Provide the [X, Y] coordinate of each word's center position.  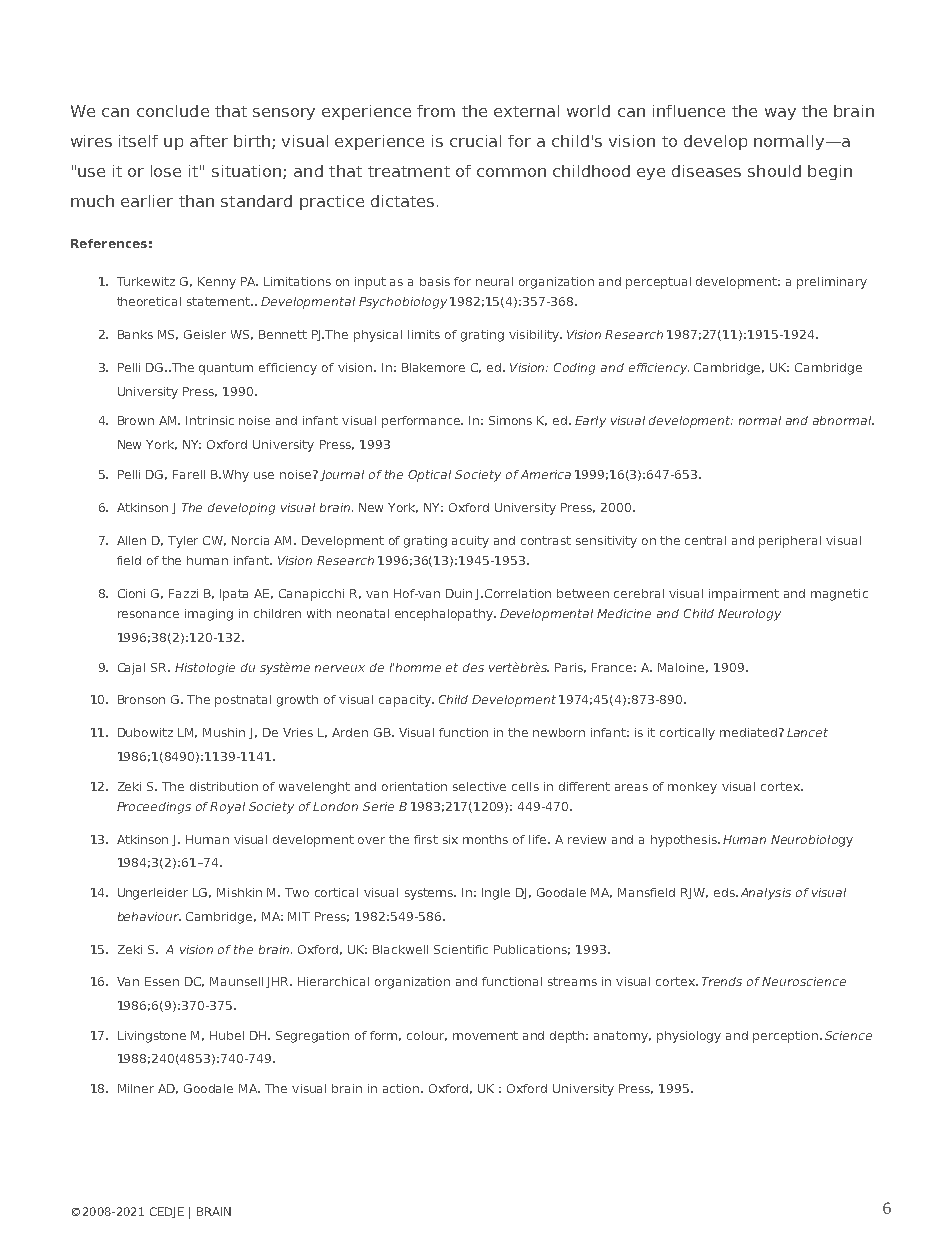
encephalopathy [445, 615]
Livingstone [152, 1037]
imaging [209, 615]
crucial [475, 141]
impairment [744, 595]
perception [787, 1037]
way [780, 114]
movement [485, 1035]
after [209, 141]
